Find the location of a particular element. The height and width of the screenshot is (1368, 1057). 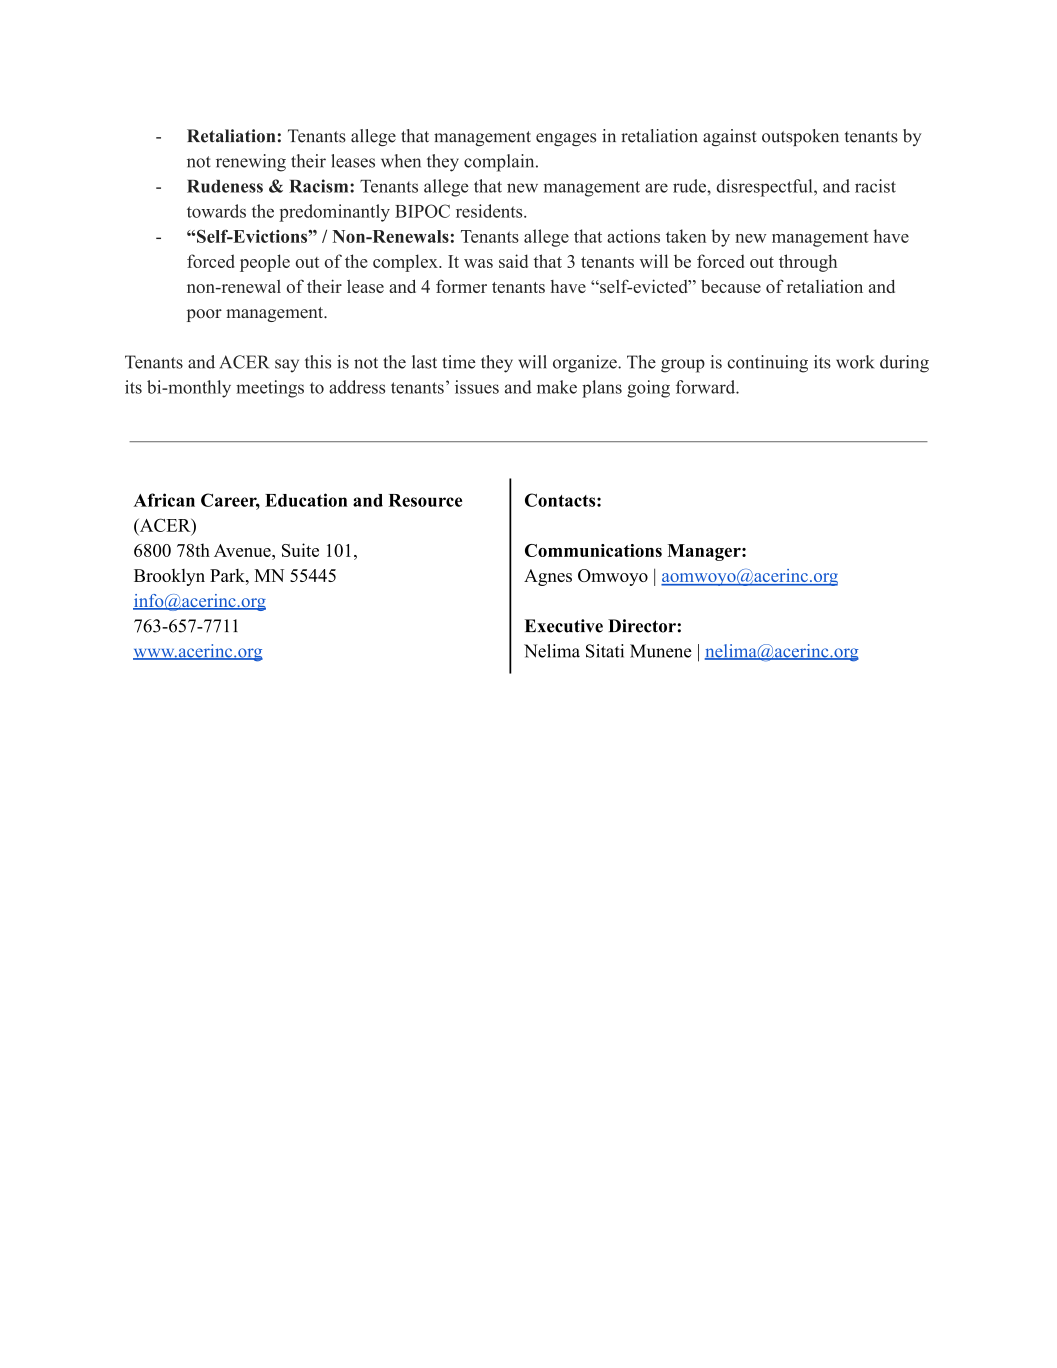

poor is located at coordinates (204, 315).
